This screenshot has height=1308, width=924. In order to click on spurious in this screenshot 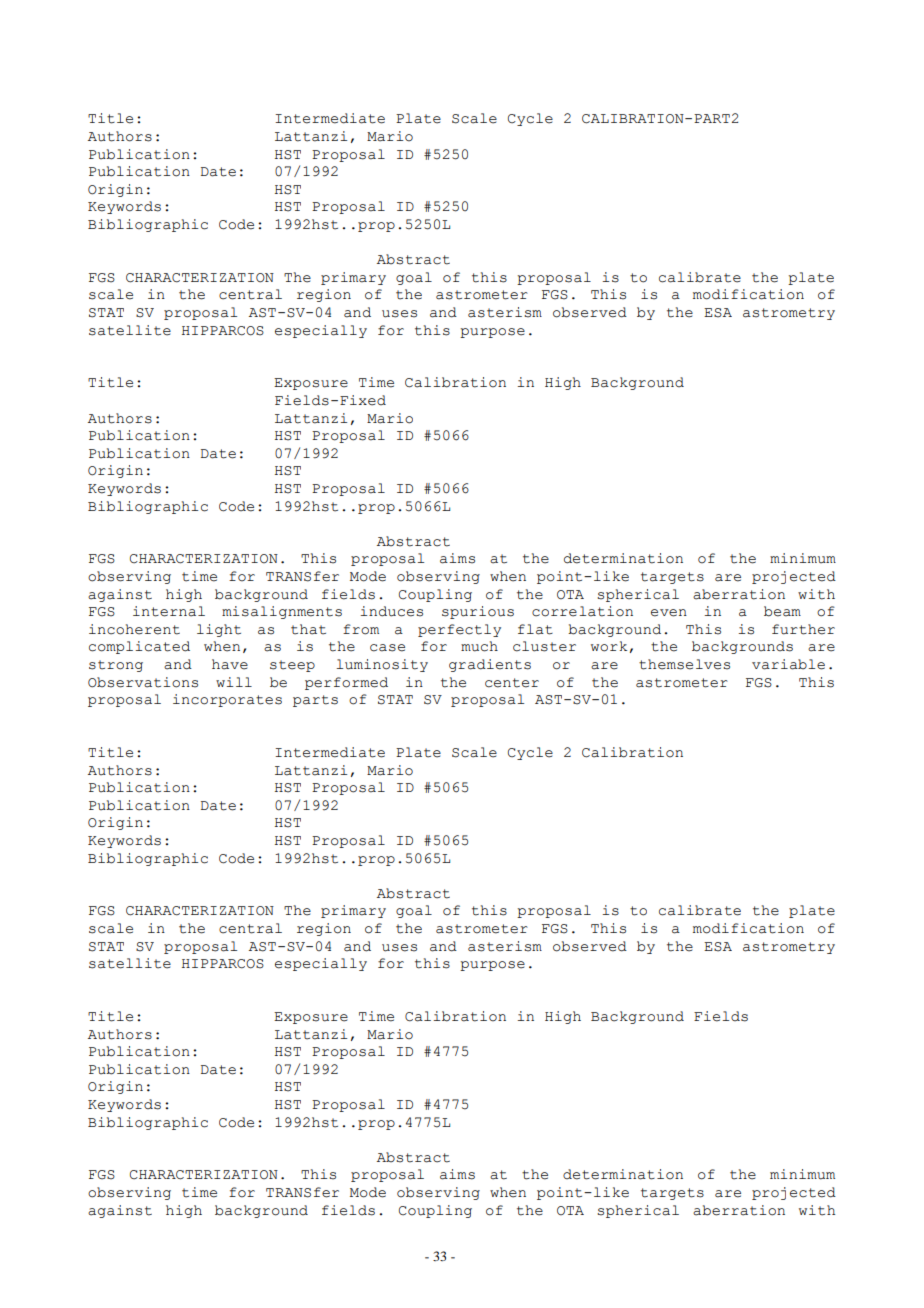, I will do `click(478, 612)`.
